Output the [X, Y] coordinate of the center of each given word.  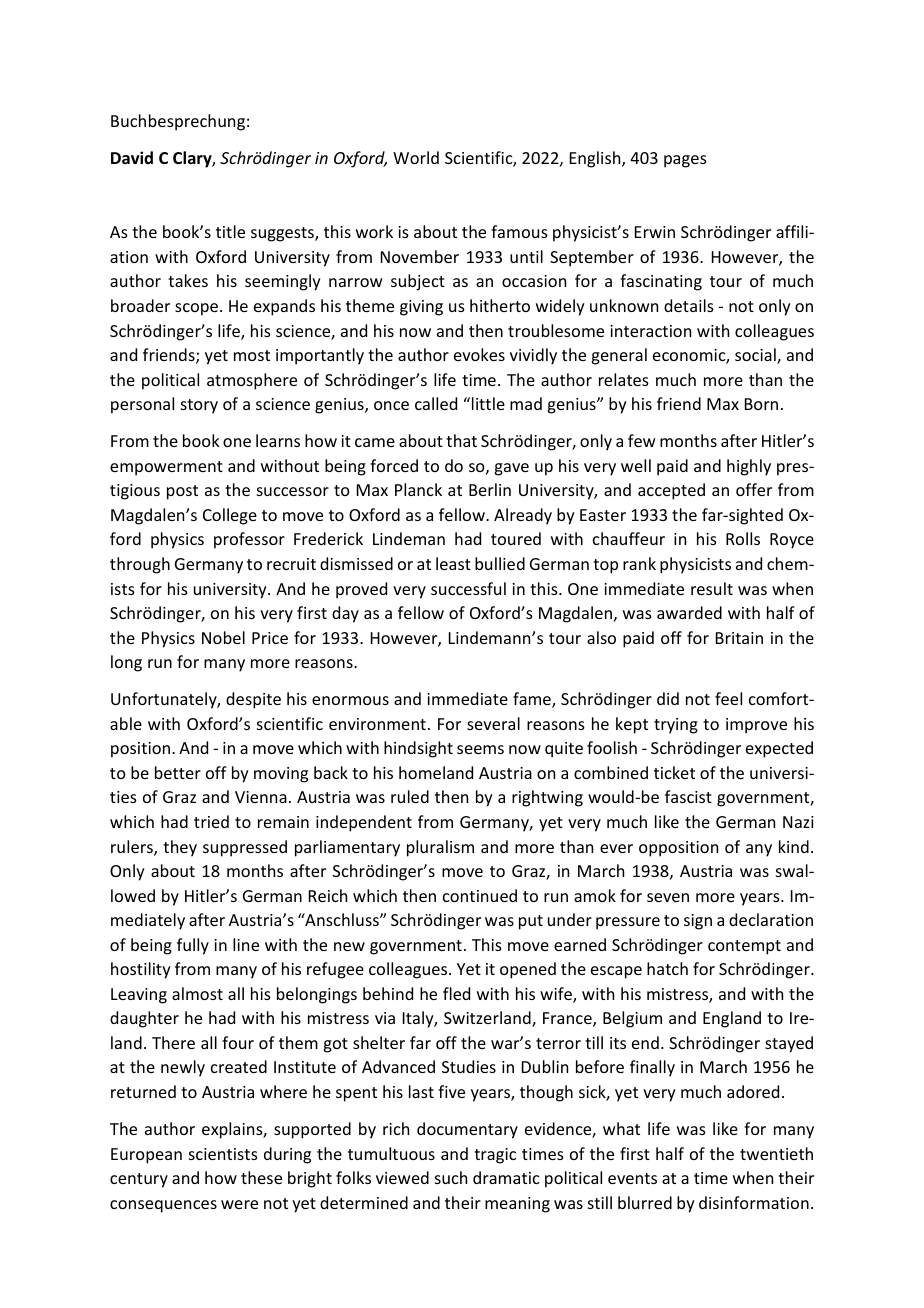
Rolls [743, 538]
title [230, 231]
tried [211, 821]
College [230, 516]
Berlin [490, 489]
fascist [688, 796]
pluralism [440, 848]
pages [685, 161]
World [416, 157]
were [239, 1204]
